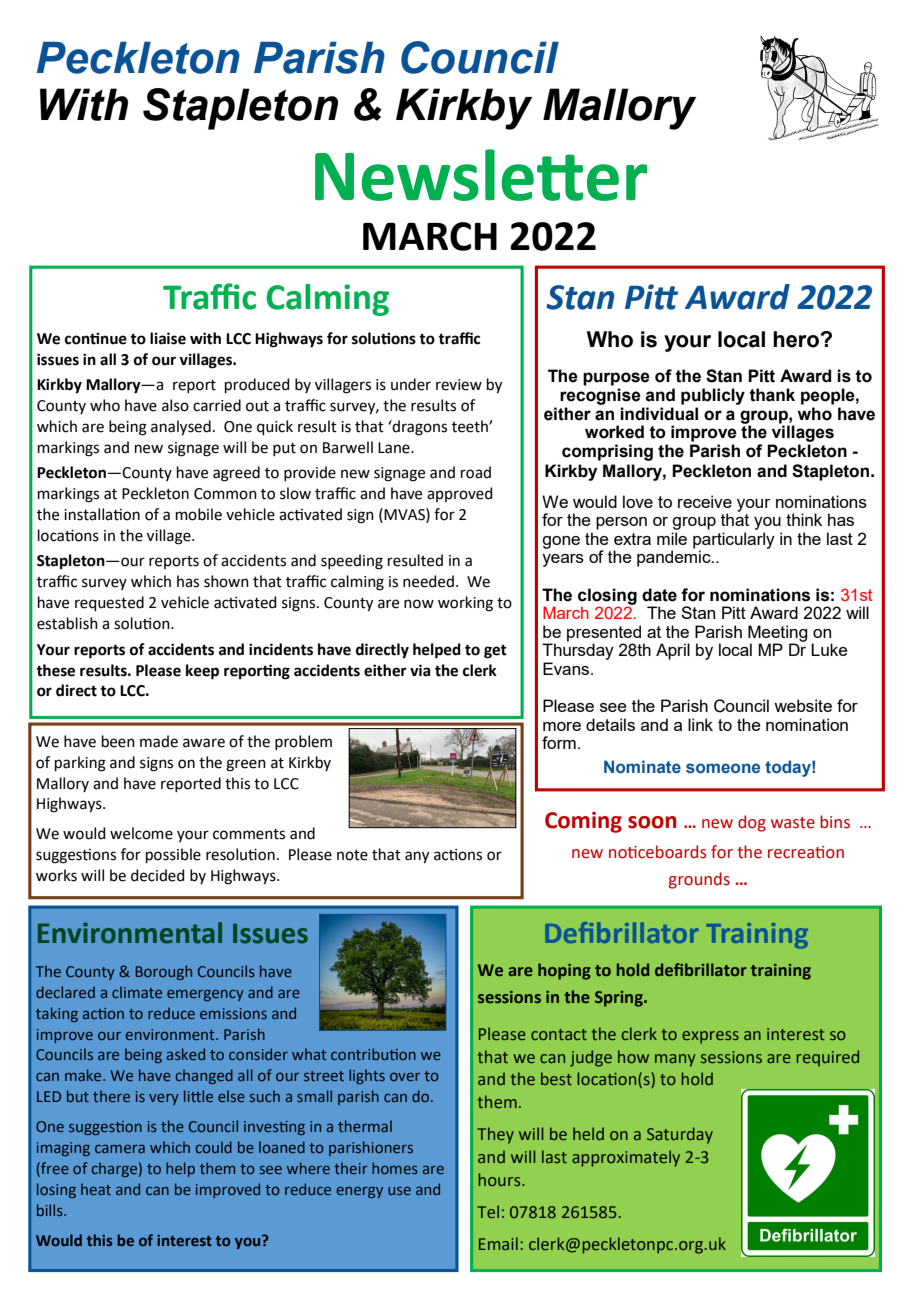 This screenshot has width=924, height=1308. I want to click on link, so click(700, 724).
